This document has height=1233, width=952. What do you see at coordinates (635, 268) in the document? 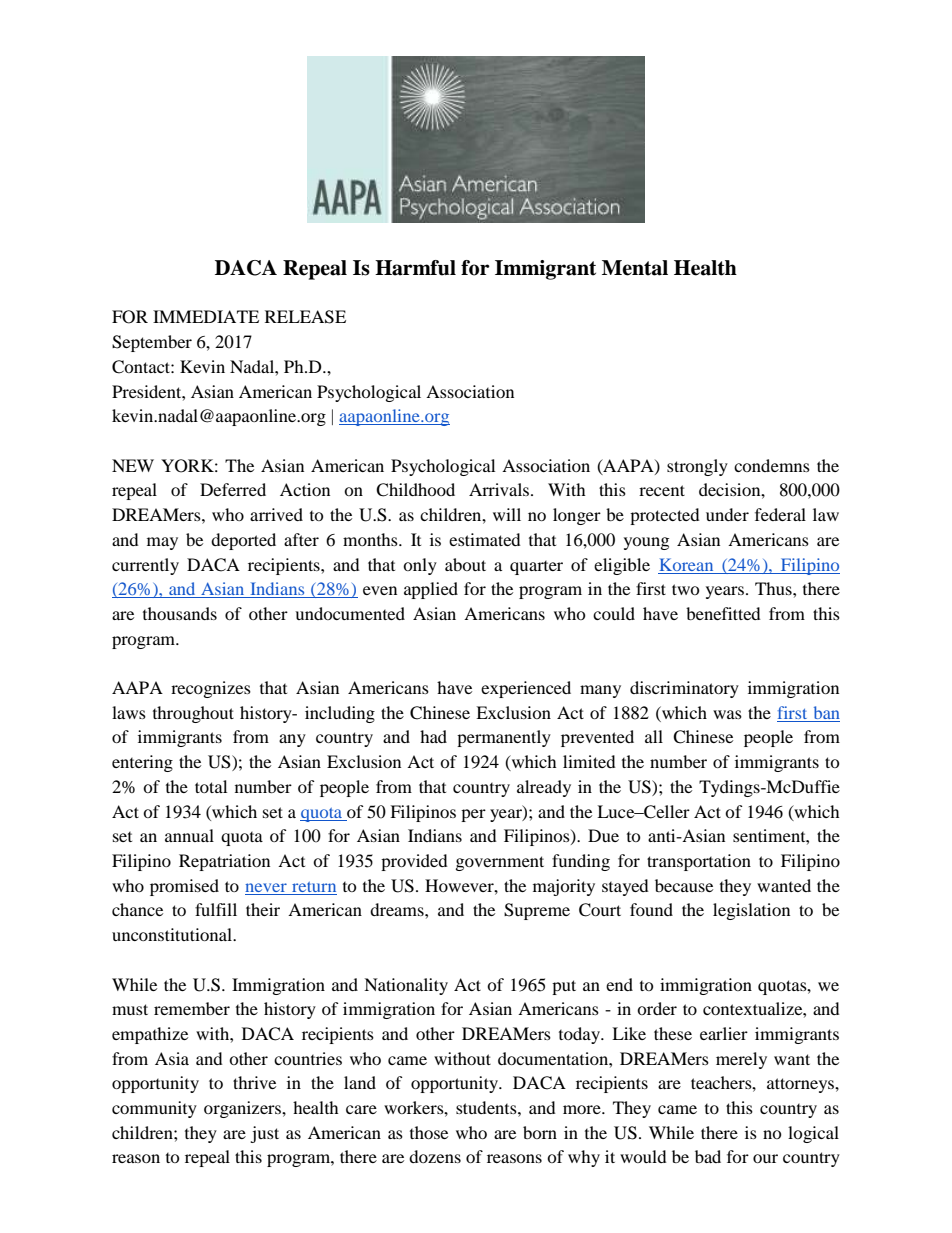
I see `Mental` at bounding box center [635, 268].
